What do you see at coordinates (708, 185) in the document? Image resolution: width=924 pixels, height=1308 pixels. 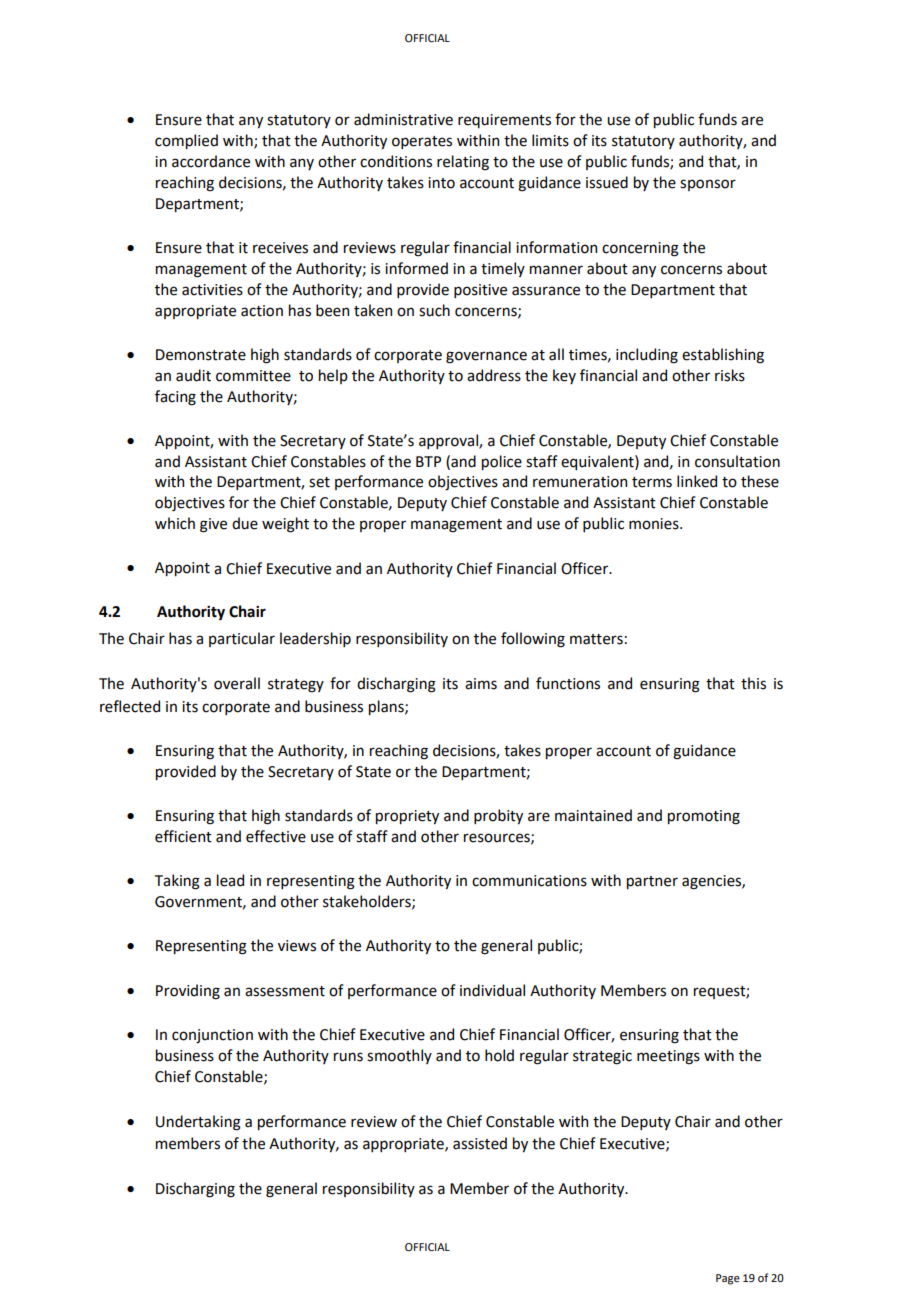 I see `sponsor` at bounding box center [708, 185].
